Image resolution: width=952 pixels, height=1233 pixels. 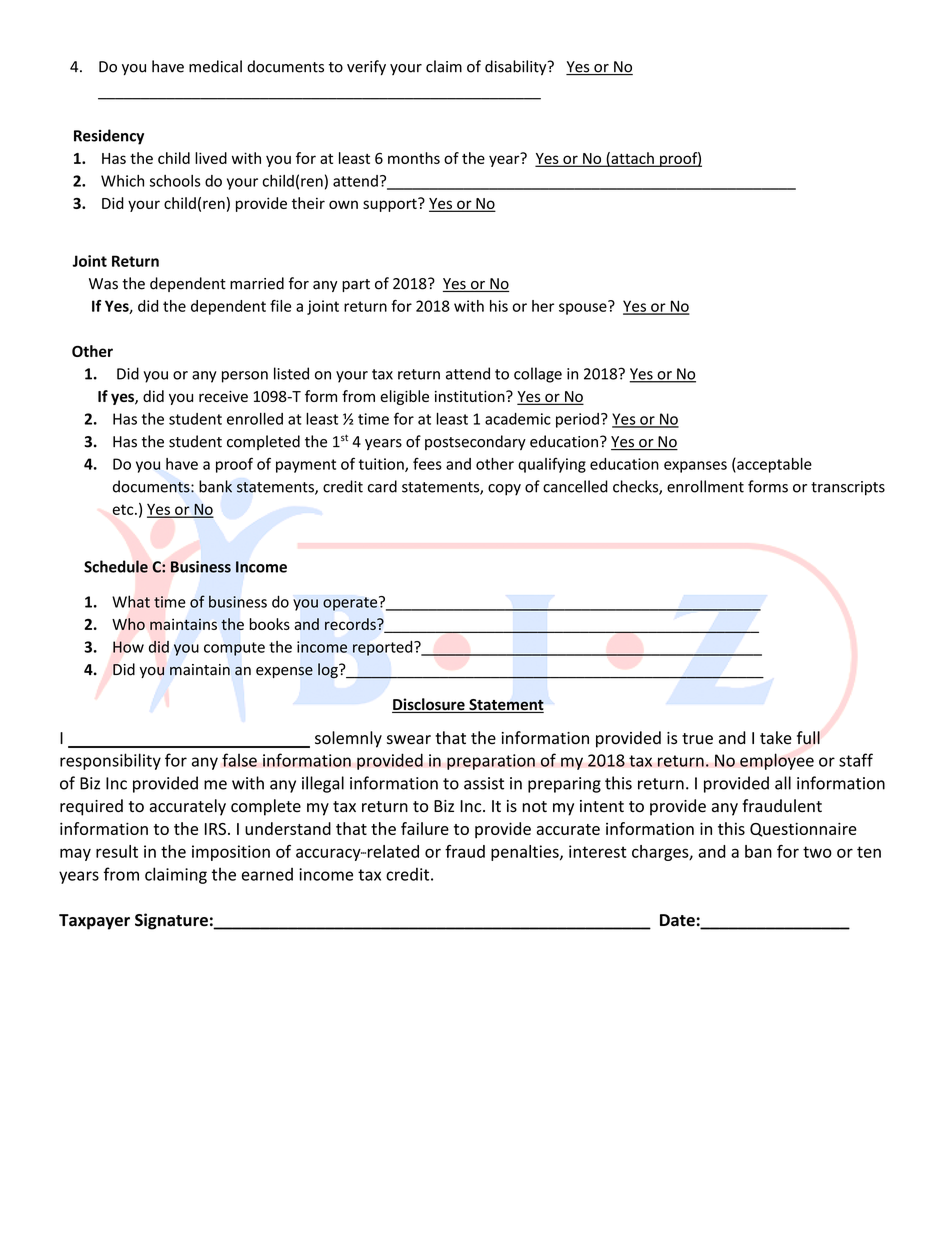 What do you see at coordinates (773, 465) in the page?
I see `acceptable` at bounding box center [773, 465].
